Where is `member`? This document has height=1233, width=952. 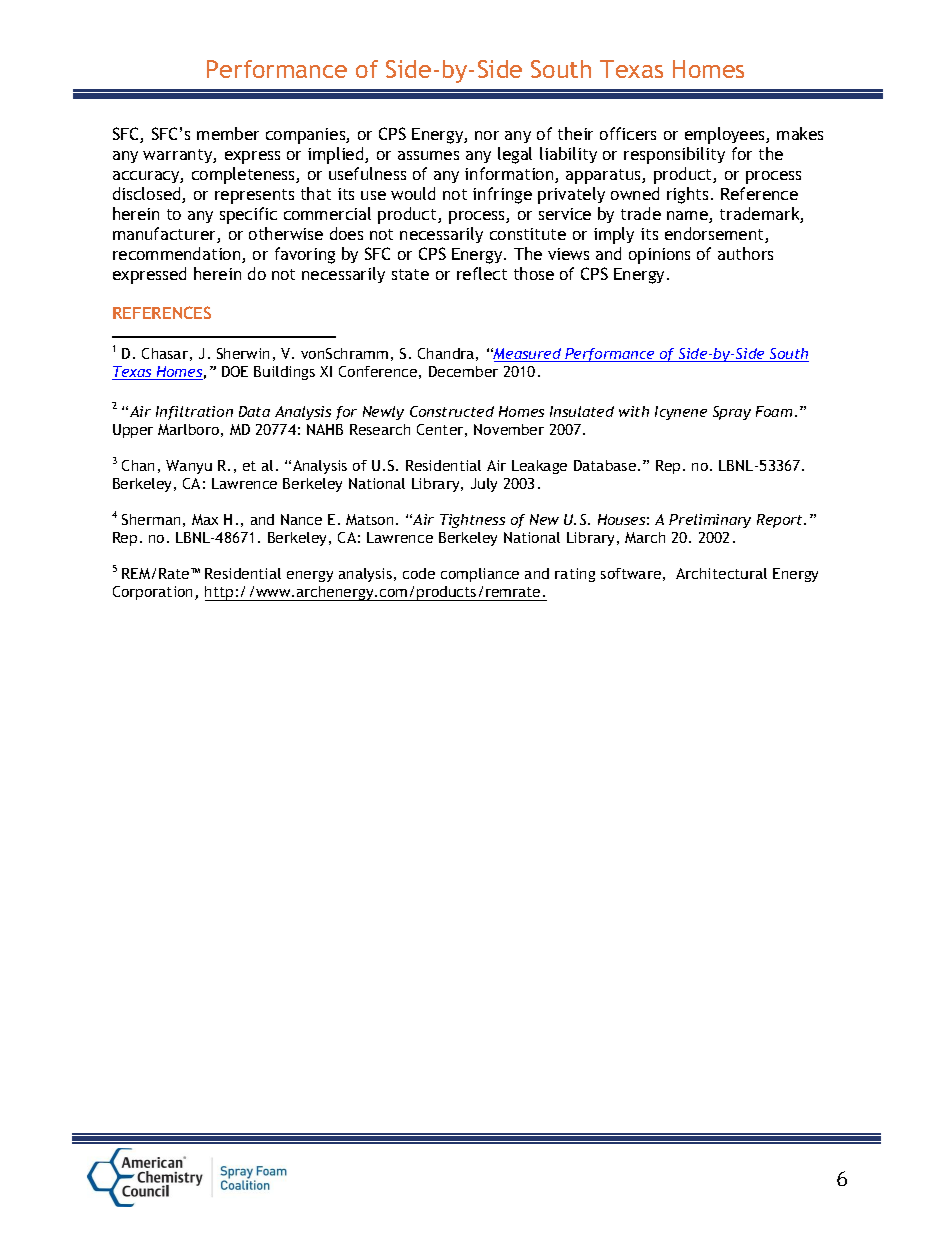 member is located at coordinates (228, 133).
